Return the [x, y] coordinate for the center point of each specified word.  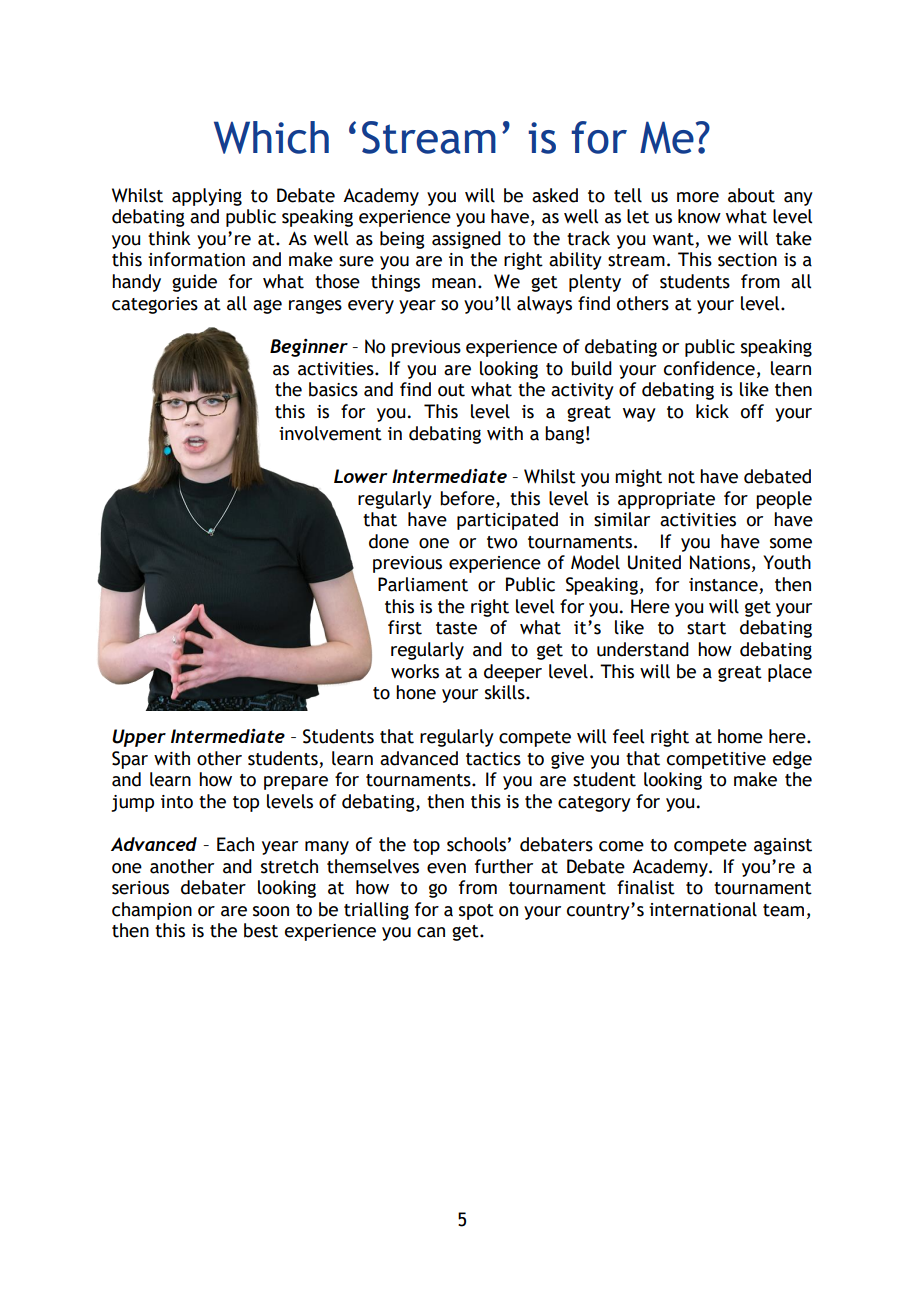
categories [155, 305]
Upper [139, 738]
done [389, 541]
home [740, 736]
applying [207, 197]
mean [454, 283]
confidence [709, 368]
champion [152, 911]
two [502, 542]
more [698, 197]
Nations [720, 562]
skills [506, 692]
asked [555, 195]
